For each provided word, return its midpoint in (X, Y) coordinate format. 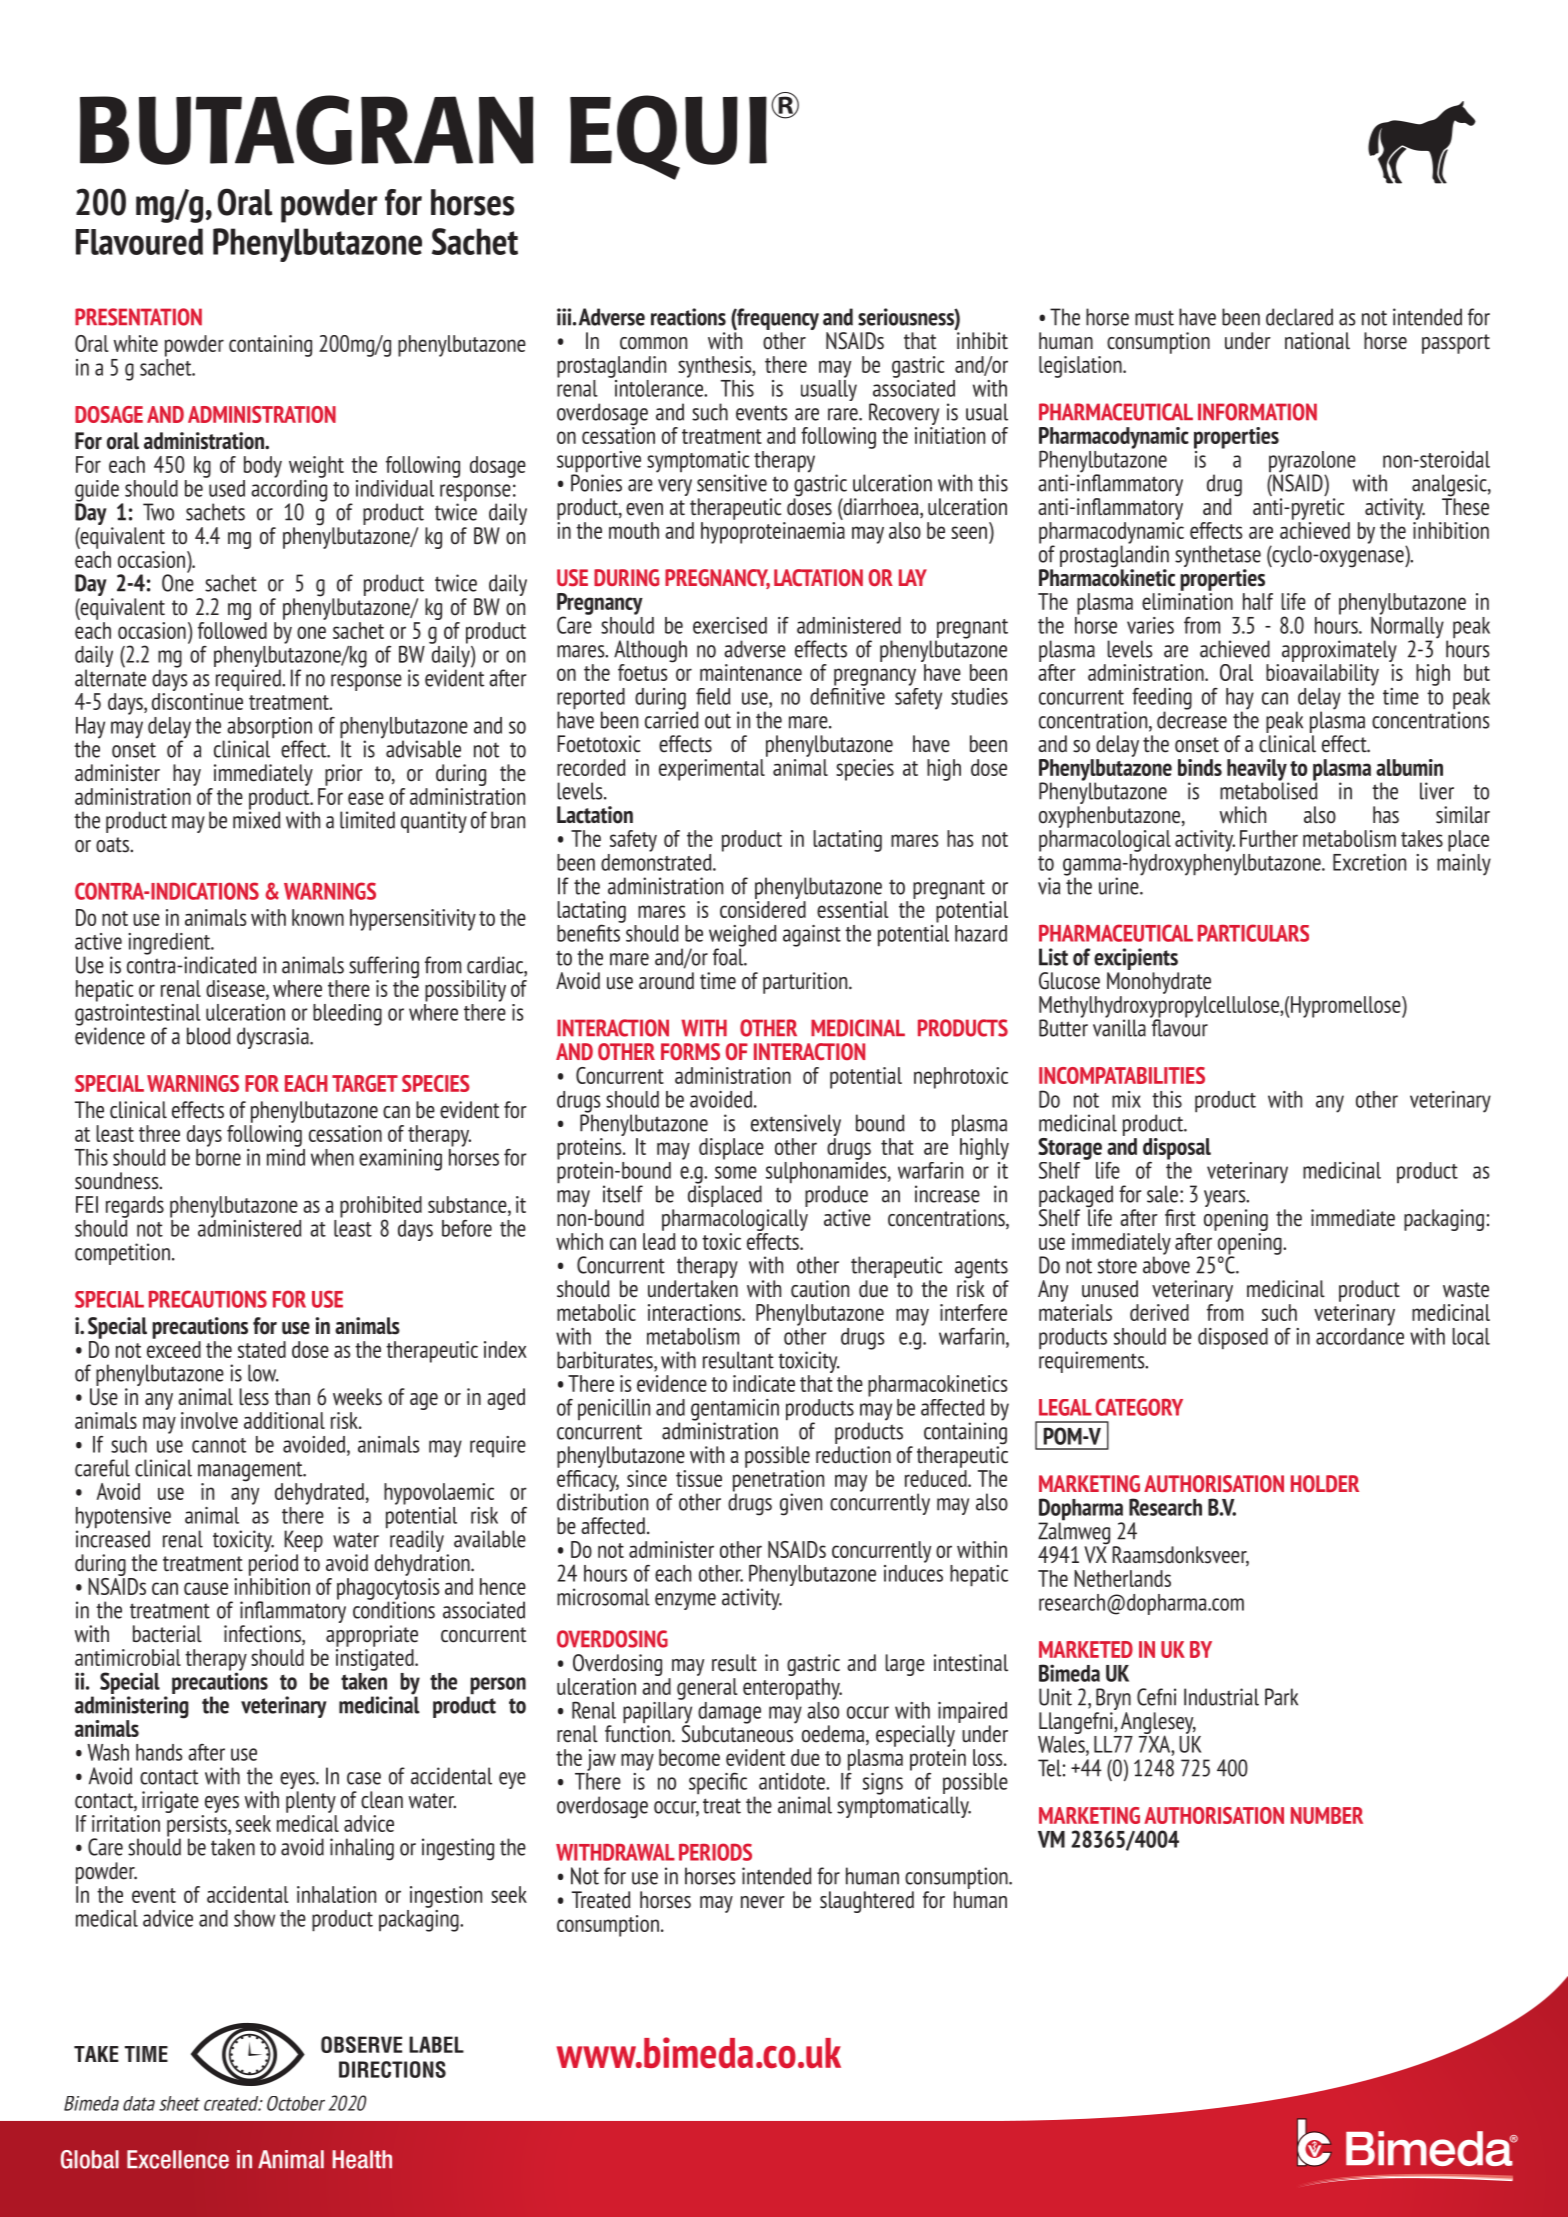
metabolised (1269, 790)
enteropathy (792, 1687)
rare (844, 414)
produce (836, 1196)
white (135, 343)
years (1226, 1200)
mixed (257, 819)
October (296, 2103)
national (1317, 341)
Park (1281, 1697)
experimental (713, 768)
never (763, 1902)
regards (135, 1207)
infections (263, 1635)
